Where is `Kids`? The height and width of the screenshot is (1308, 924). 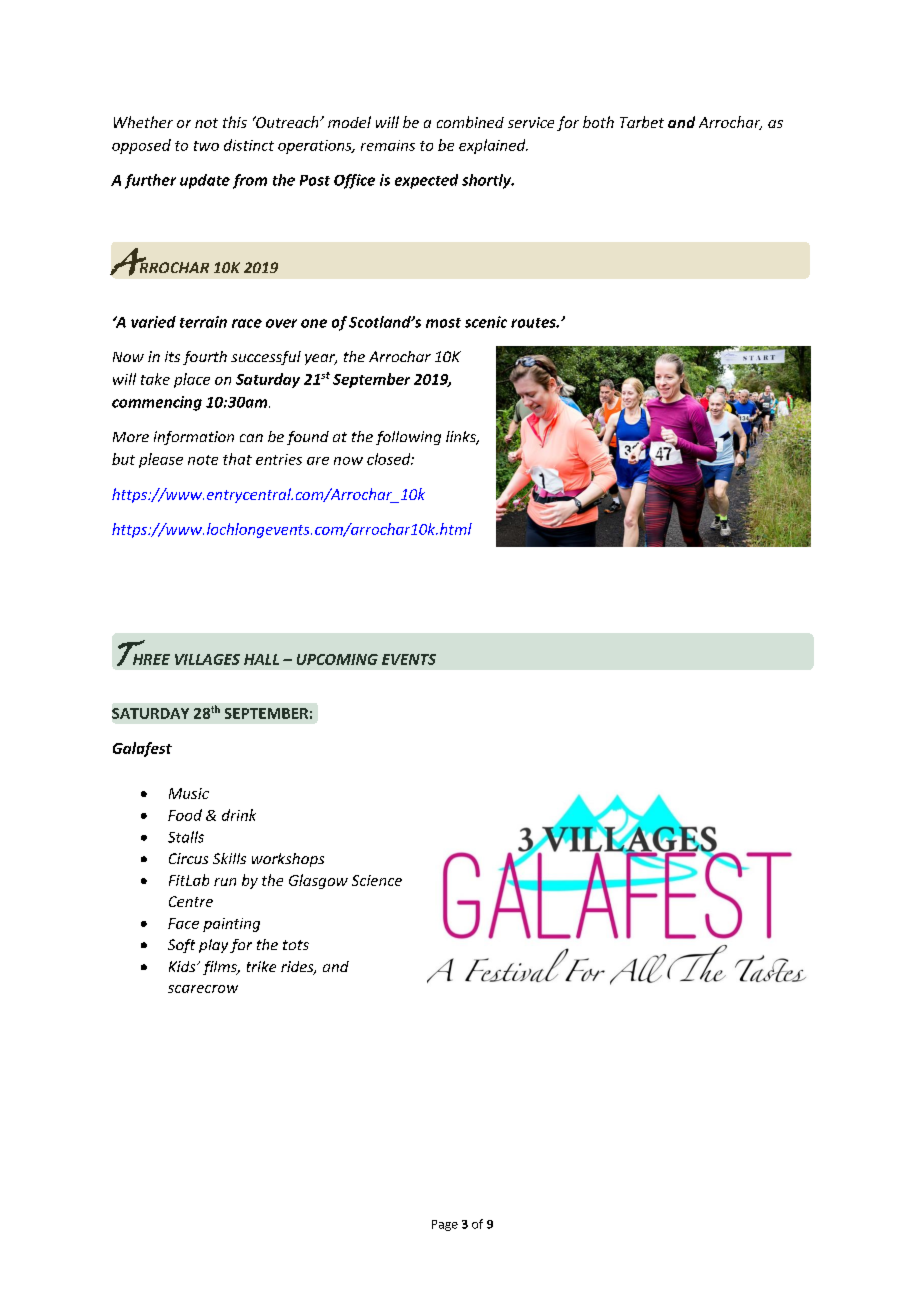
Kids is located at coordinates (183, 966).
